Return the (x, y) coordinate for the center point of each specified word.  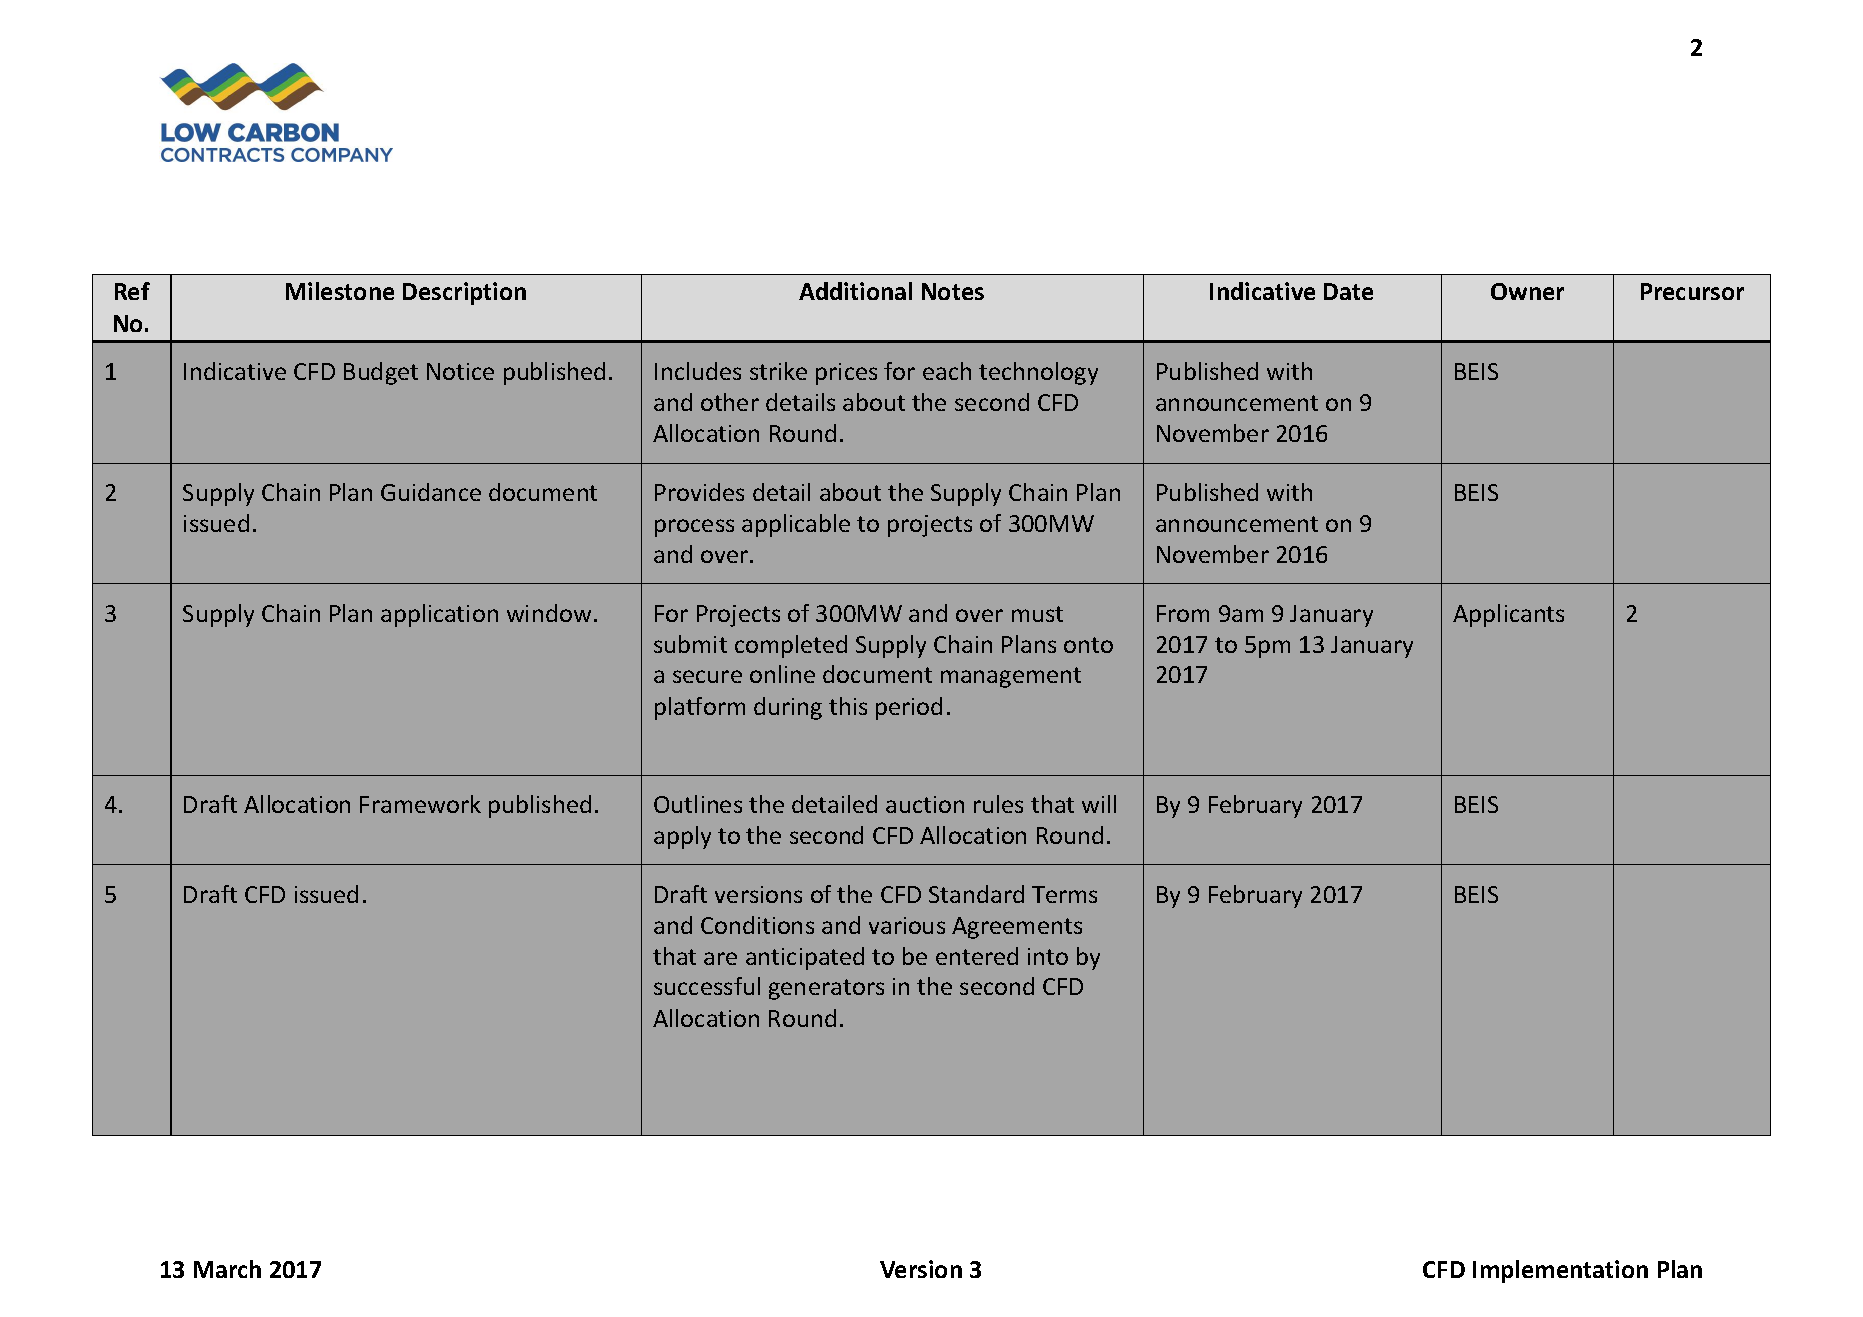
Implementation (1560, 1271)
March (227, 1269)
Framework (420, 804)
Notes (953, 291)
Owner (1527, 291)
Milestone (340, 291)
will (1099, 804)
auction (925, 804)
